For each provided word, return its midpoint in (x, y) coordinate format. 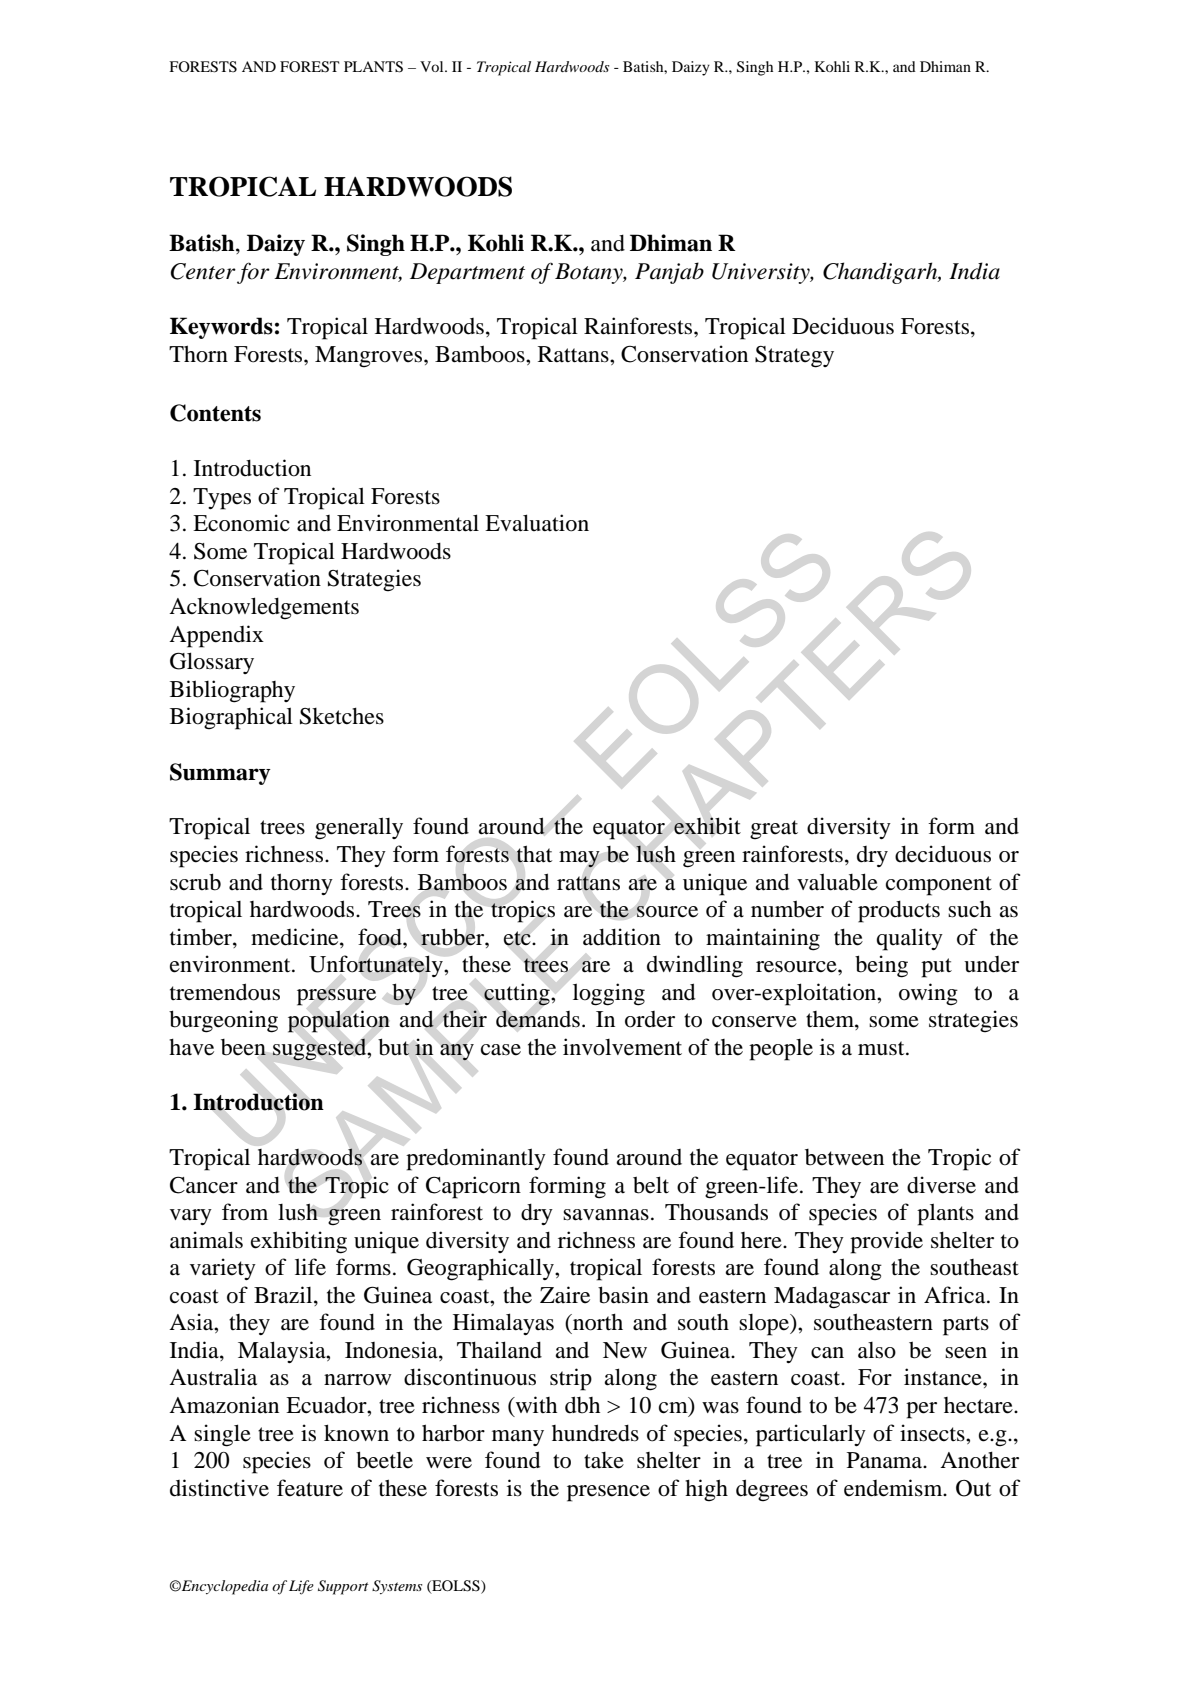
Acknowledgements (264, 608)
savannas (606, 1215)
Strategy (794, 357)
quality (910, 939)
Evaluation (537, 523)
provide (886, 1242)
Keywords (221, 328)
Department (467, 273)
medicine (296, 937)
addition (622, 937)
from (245, 1212)
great (774, 830)
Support (343, 1587)
